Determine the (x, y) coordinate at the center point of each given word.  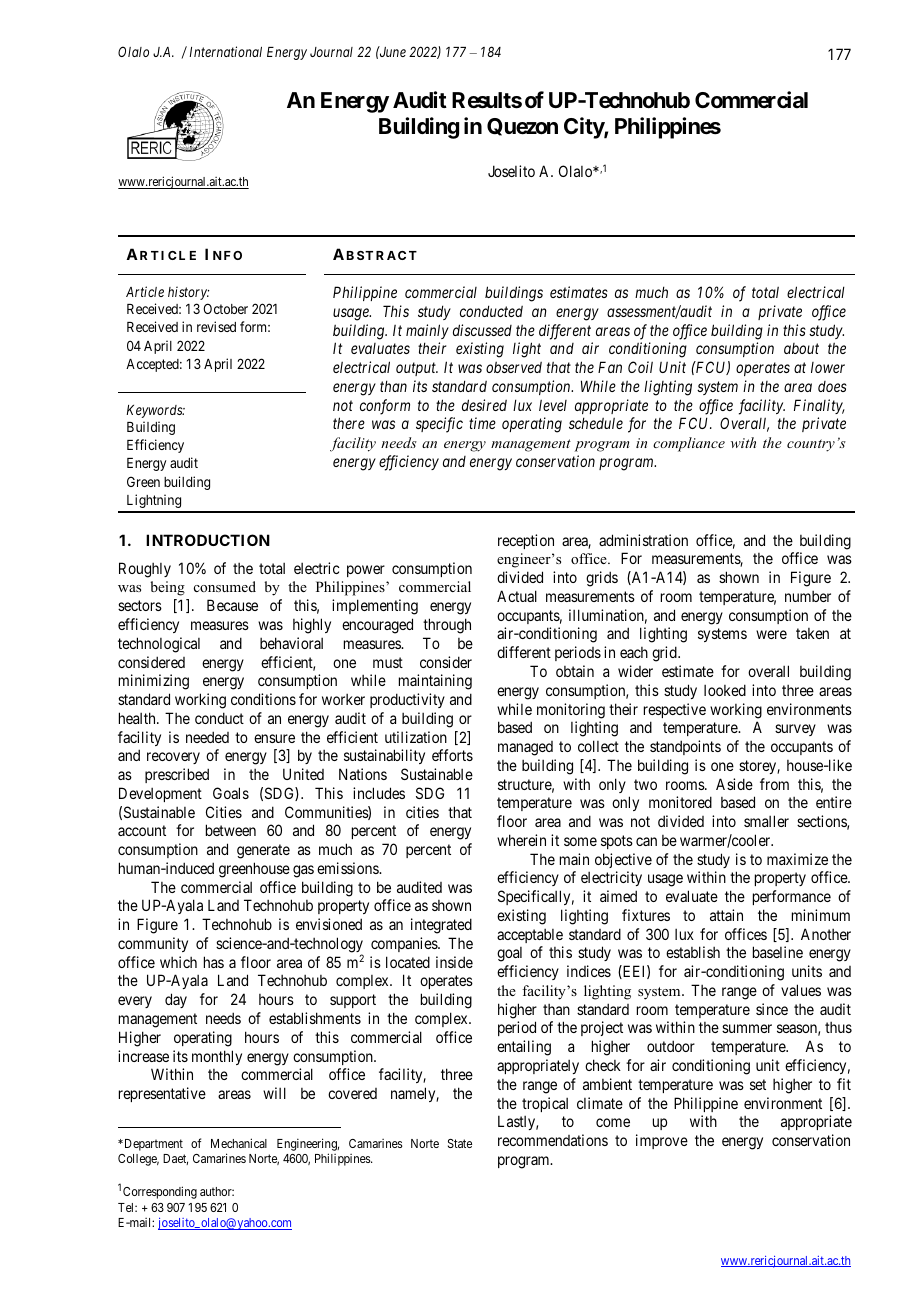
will (274, 1093)
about (801, 348)
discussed (482, 330)
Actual (517, 596)
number (808, 596)
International (225, 51)
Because (232, 605)
